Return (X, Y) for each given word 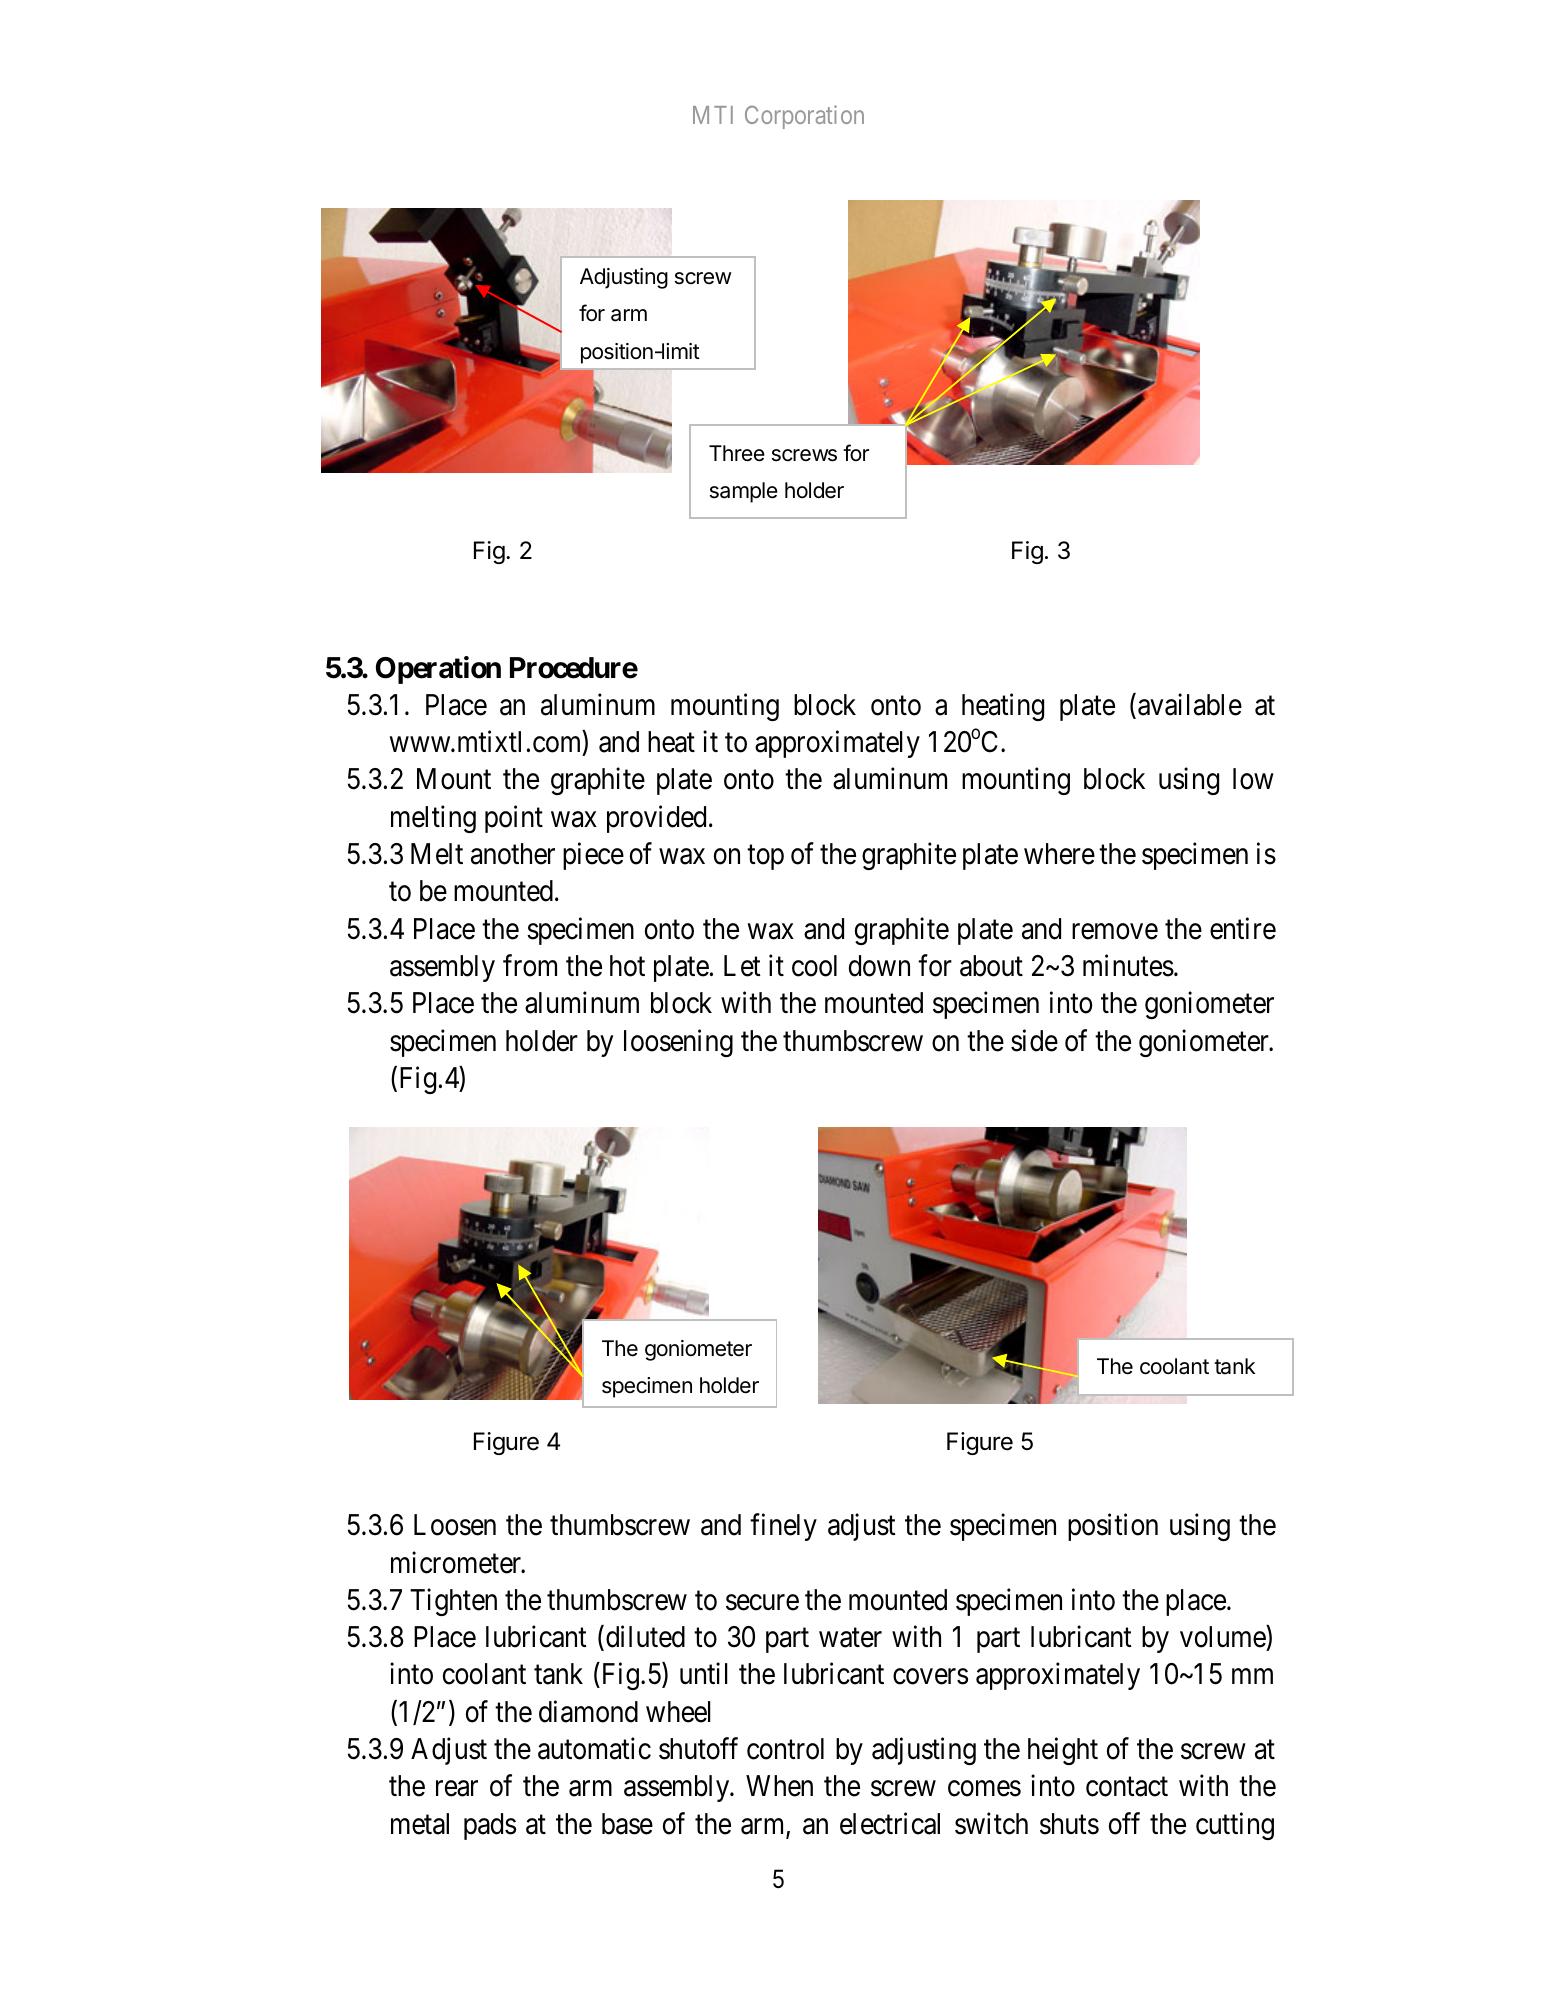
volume (1223, 1638)
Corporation (804, 117)
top (765, 857)
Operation (438, 670)
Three (737, 453)
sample (744, 492)
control (785, 1749)
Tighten (453, 1602)
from (530, 965)
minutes (1128, 965)
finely (783, 1527)
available (1190, 704)
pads (490, 1826)
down (879, 966)
